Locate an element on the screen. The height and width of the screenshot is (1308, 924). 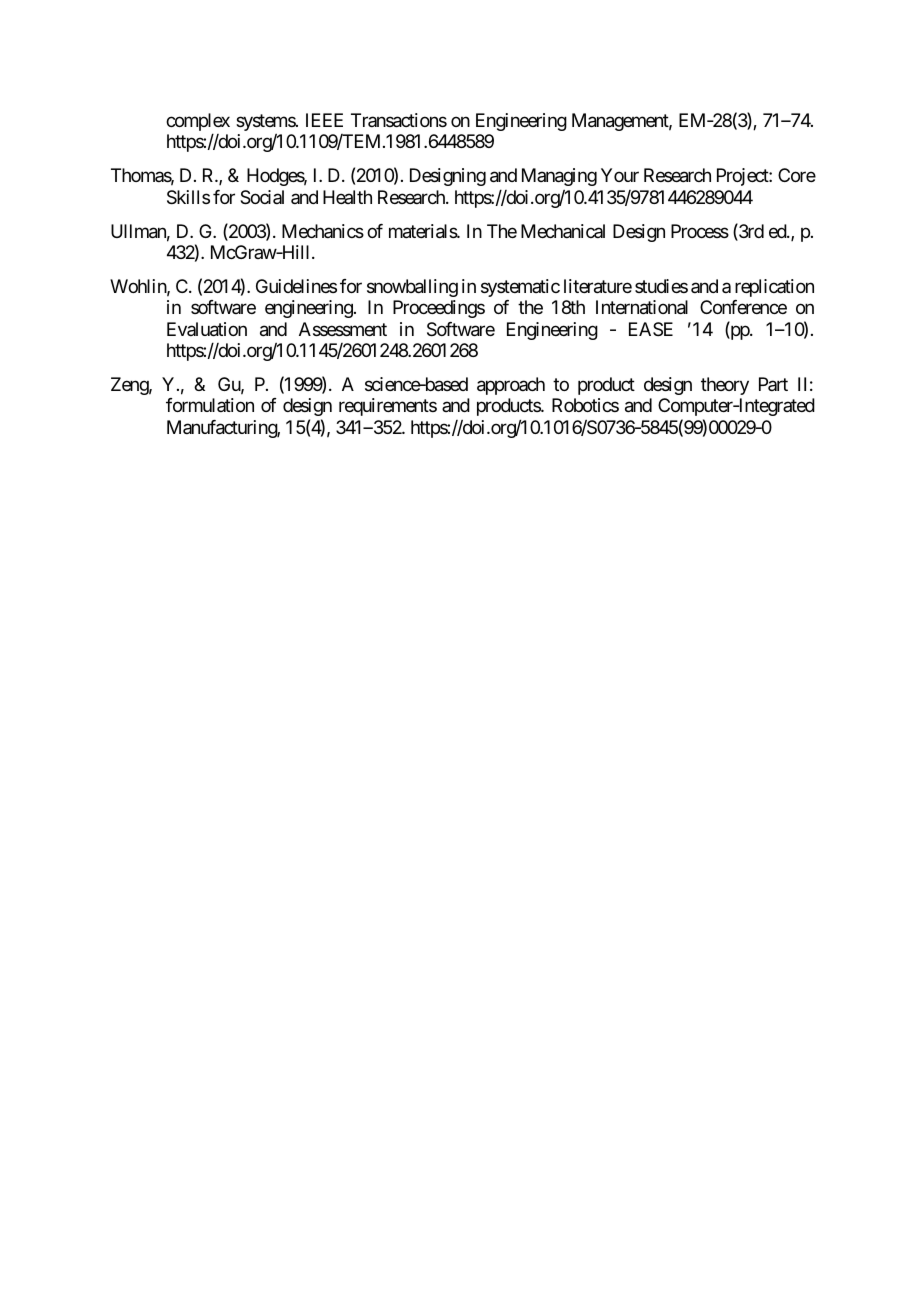
formulation is located at coordinates (210, 405).
